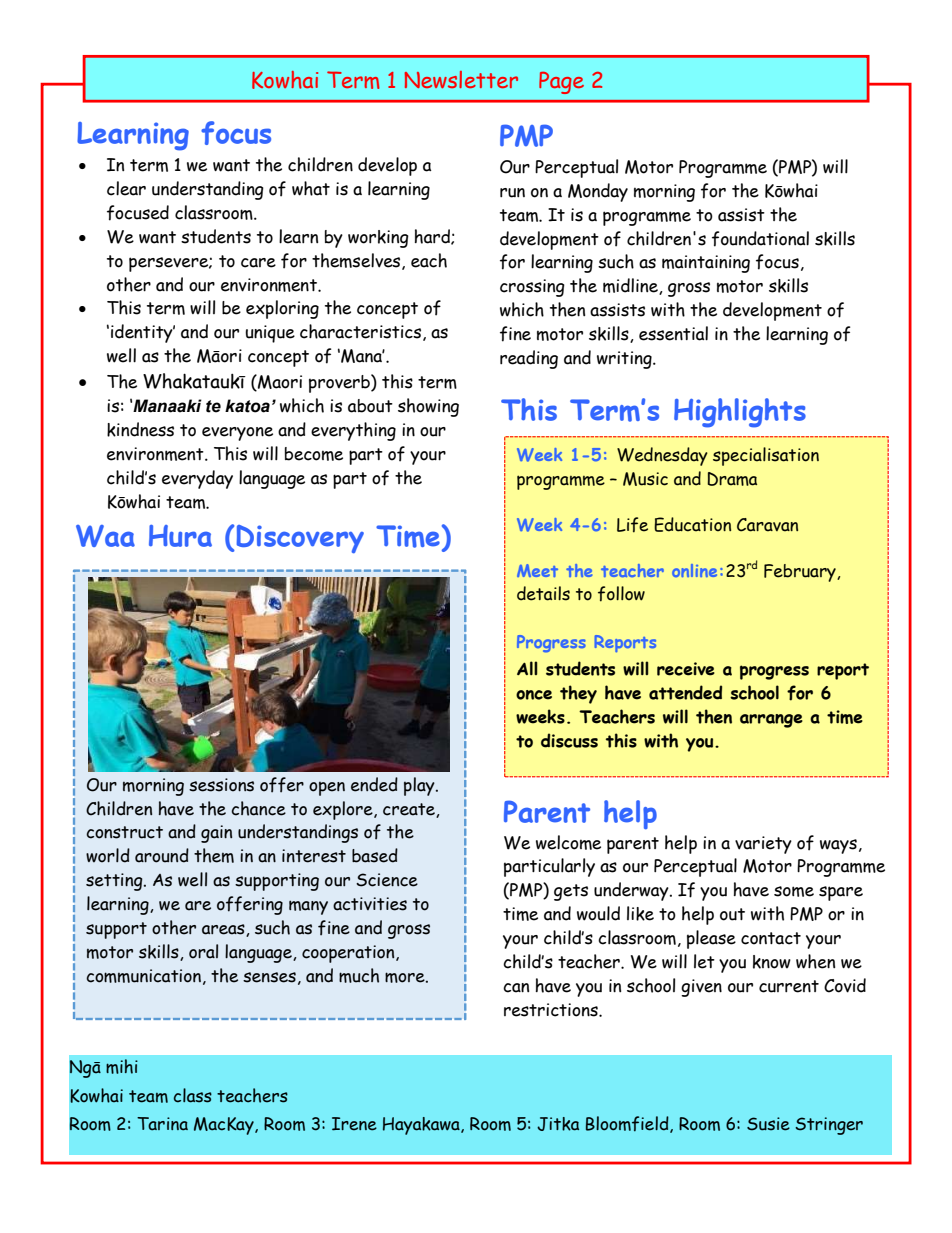 Image resolution: width=952 pixels, height=1233 pixels. Describe the element at coordinates (760, 239) in the screenshot. I see `foundational` at that location.
